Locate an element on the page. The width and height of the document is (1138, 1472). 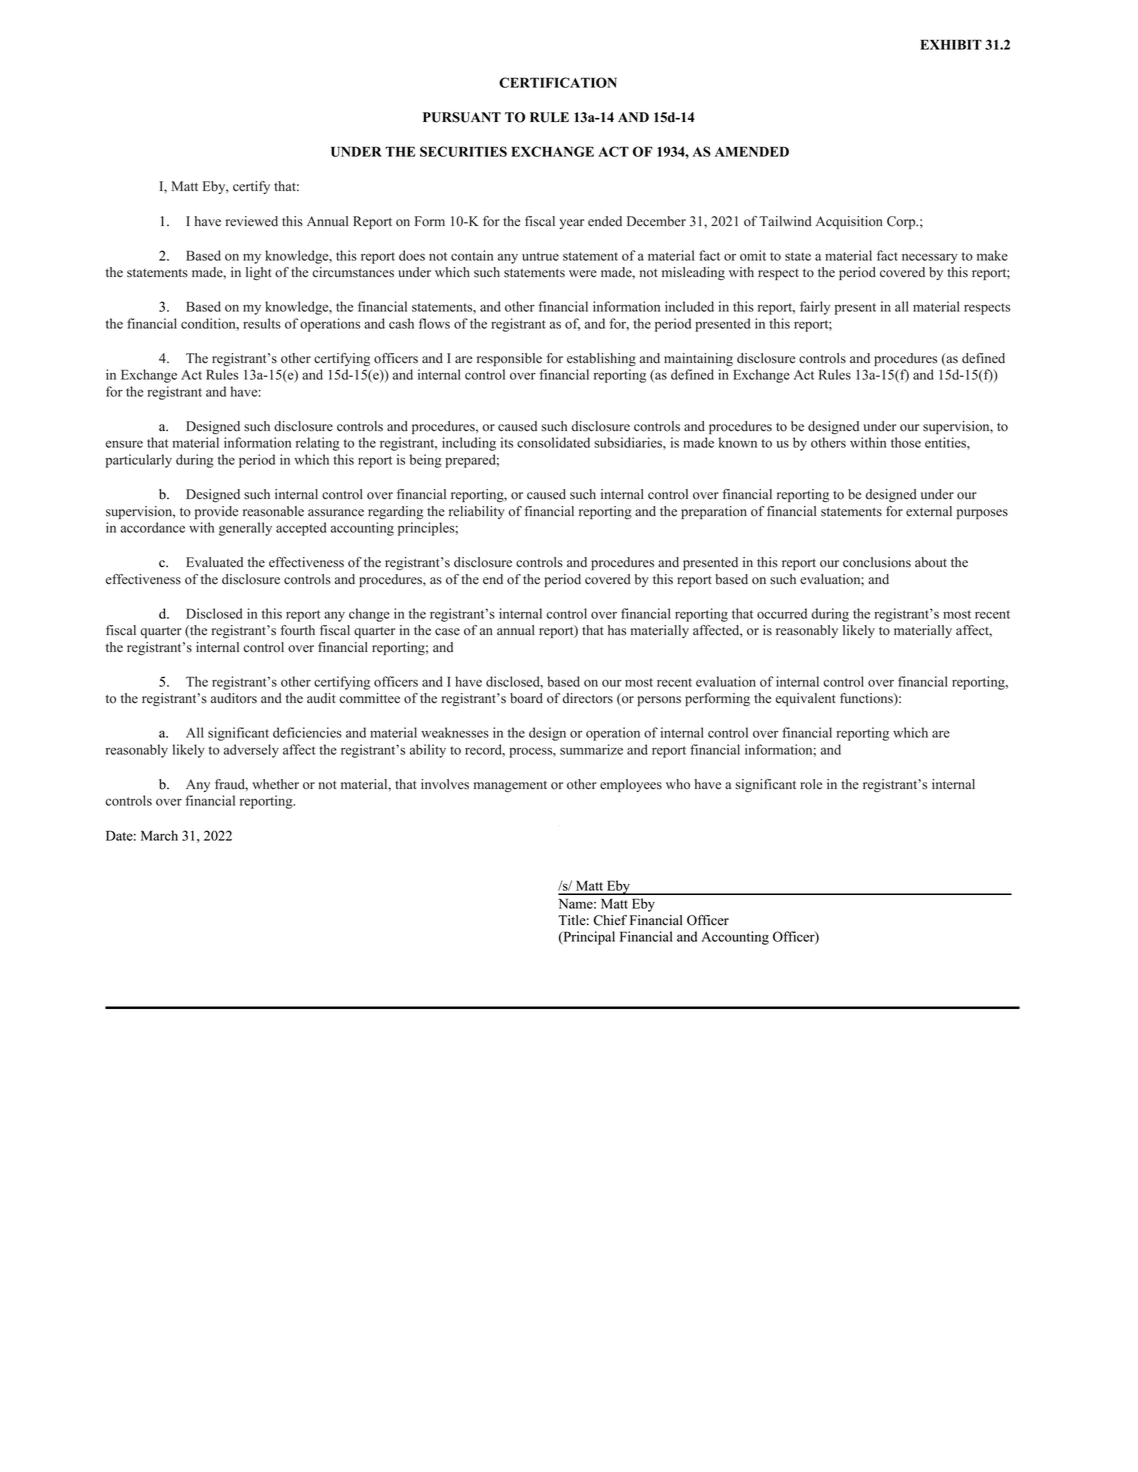
Chief is located at coordinates (610, 920).
